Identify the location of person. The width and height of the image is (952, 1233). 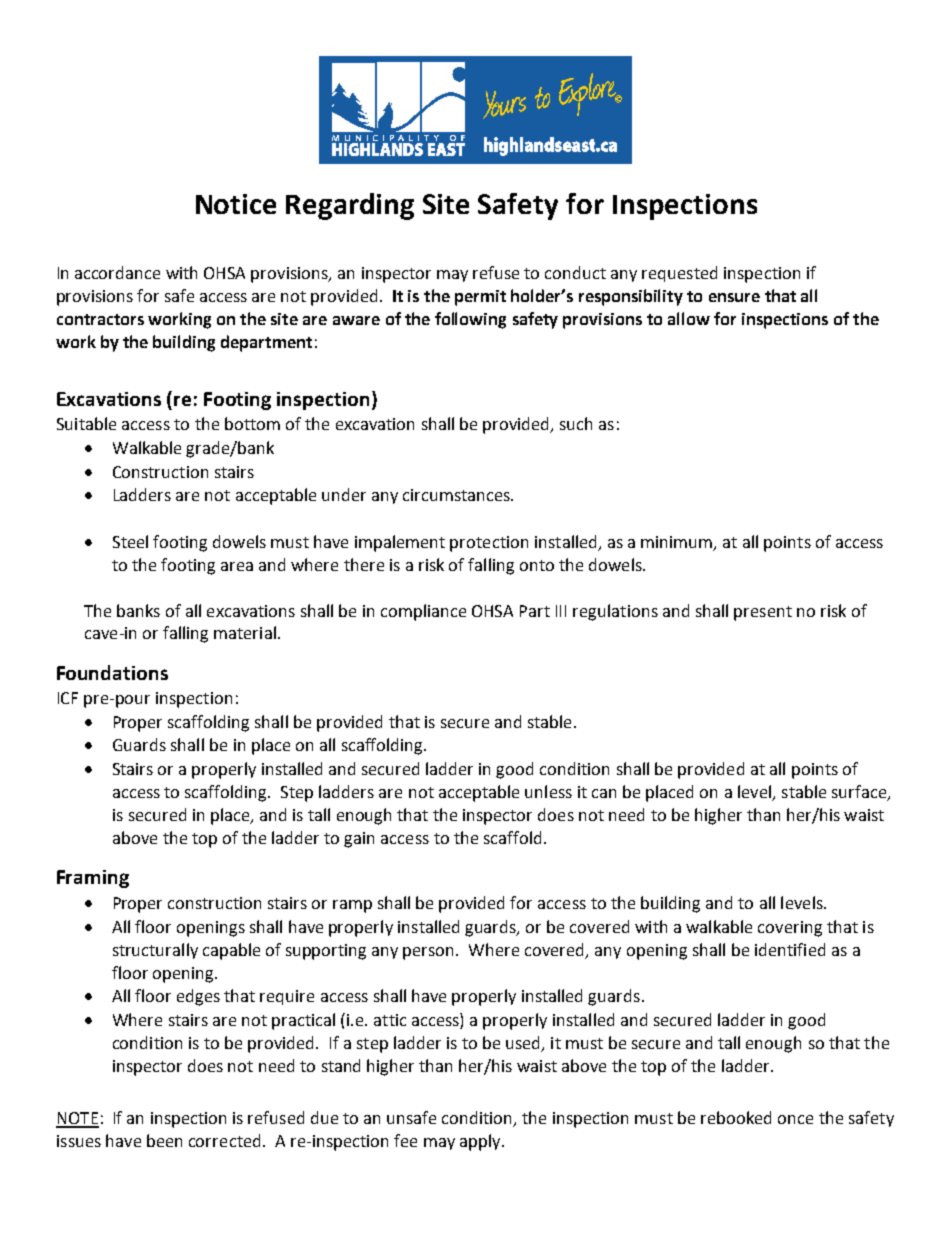
(430, 953).
